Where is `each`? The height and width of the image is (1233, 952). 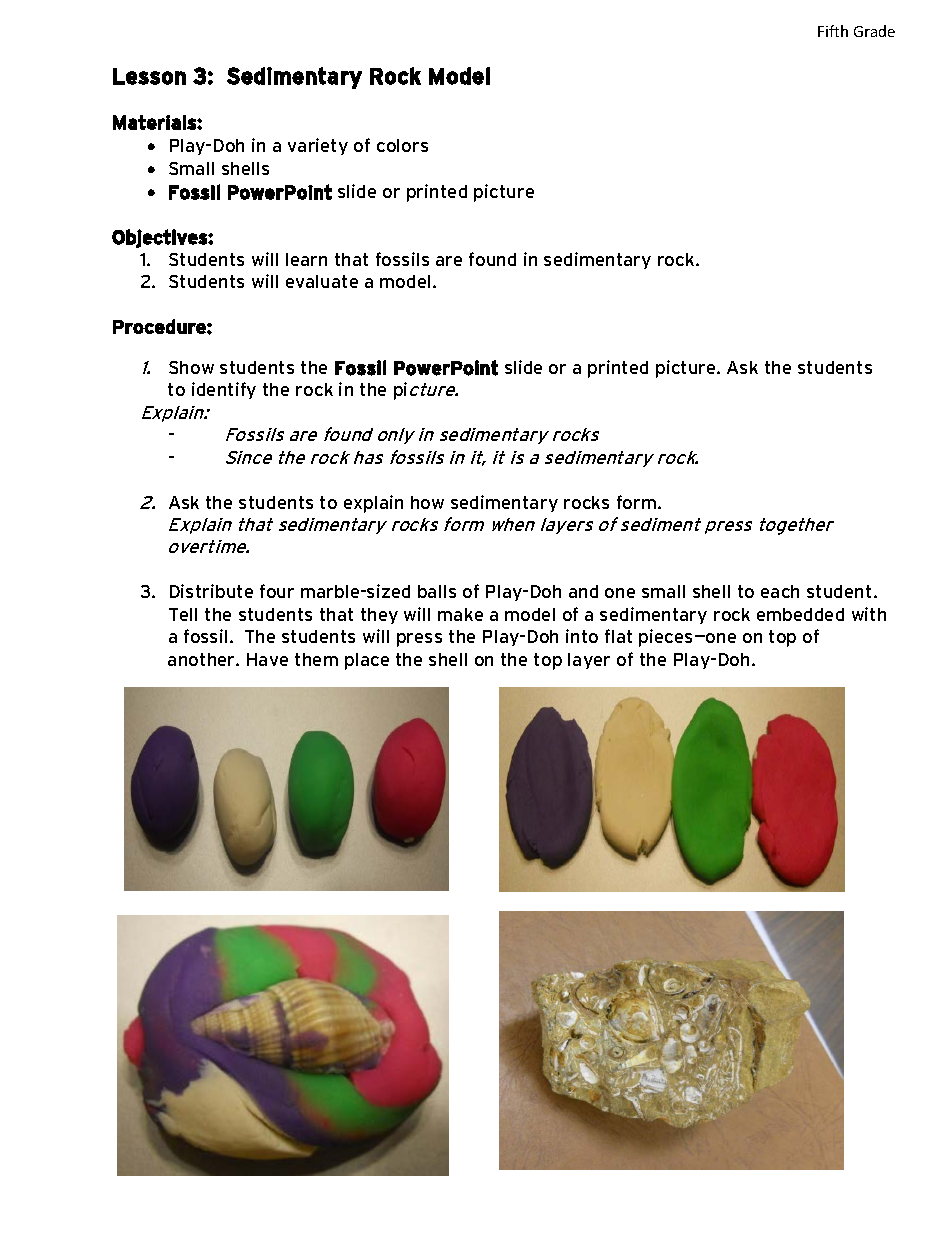 each is located at coordinates (780, 591).
